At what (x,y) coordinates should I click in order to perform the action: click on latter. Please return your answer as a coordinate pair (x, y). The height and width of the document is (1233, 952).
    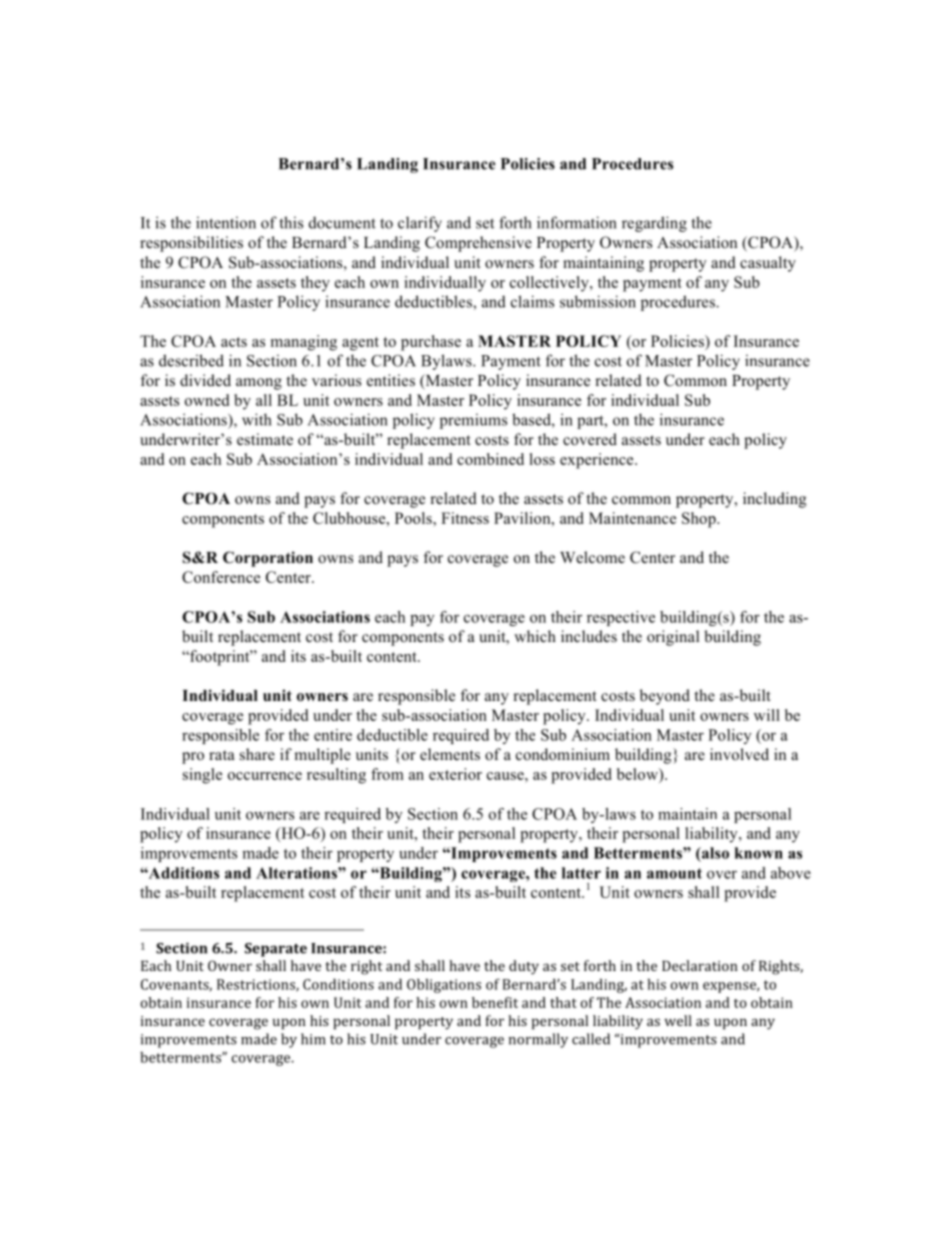
    Looking at the image, I should click on (581, 873).
